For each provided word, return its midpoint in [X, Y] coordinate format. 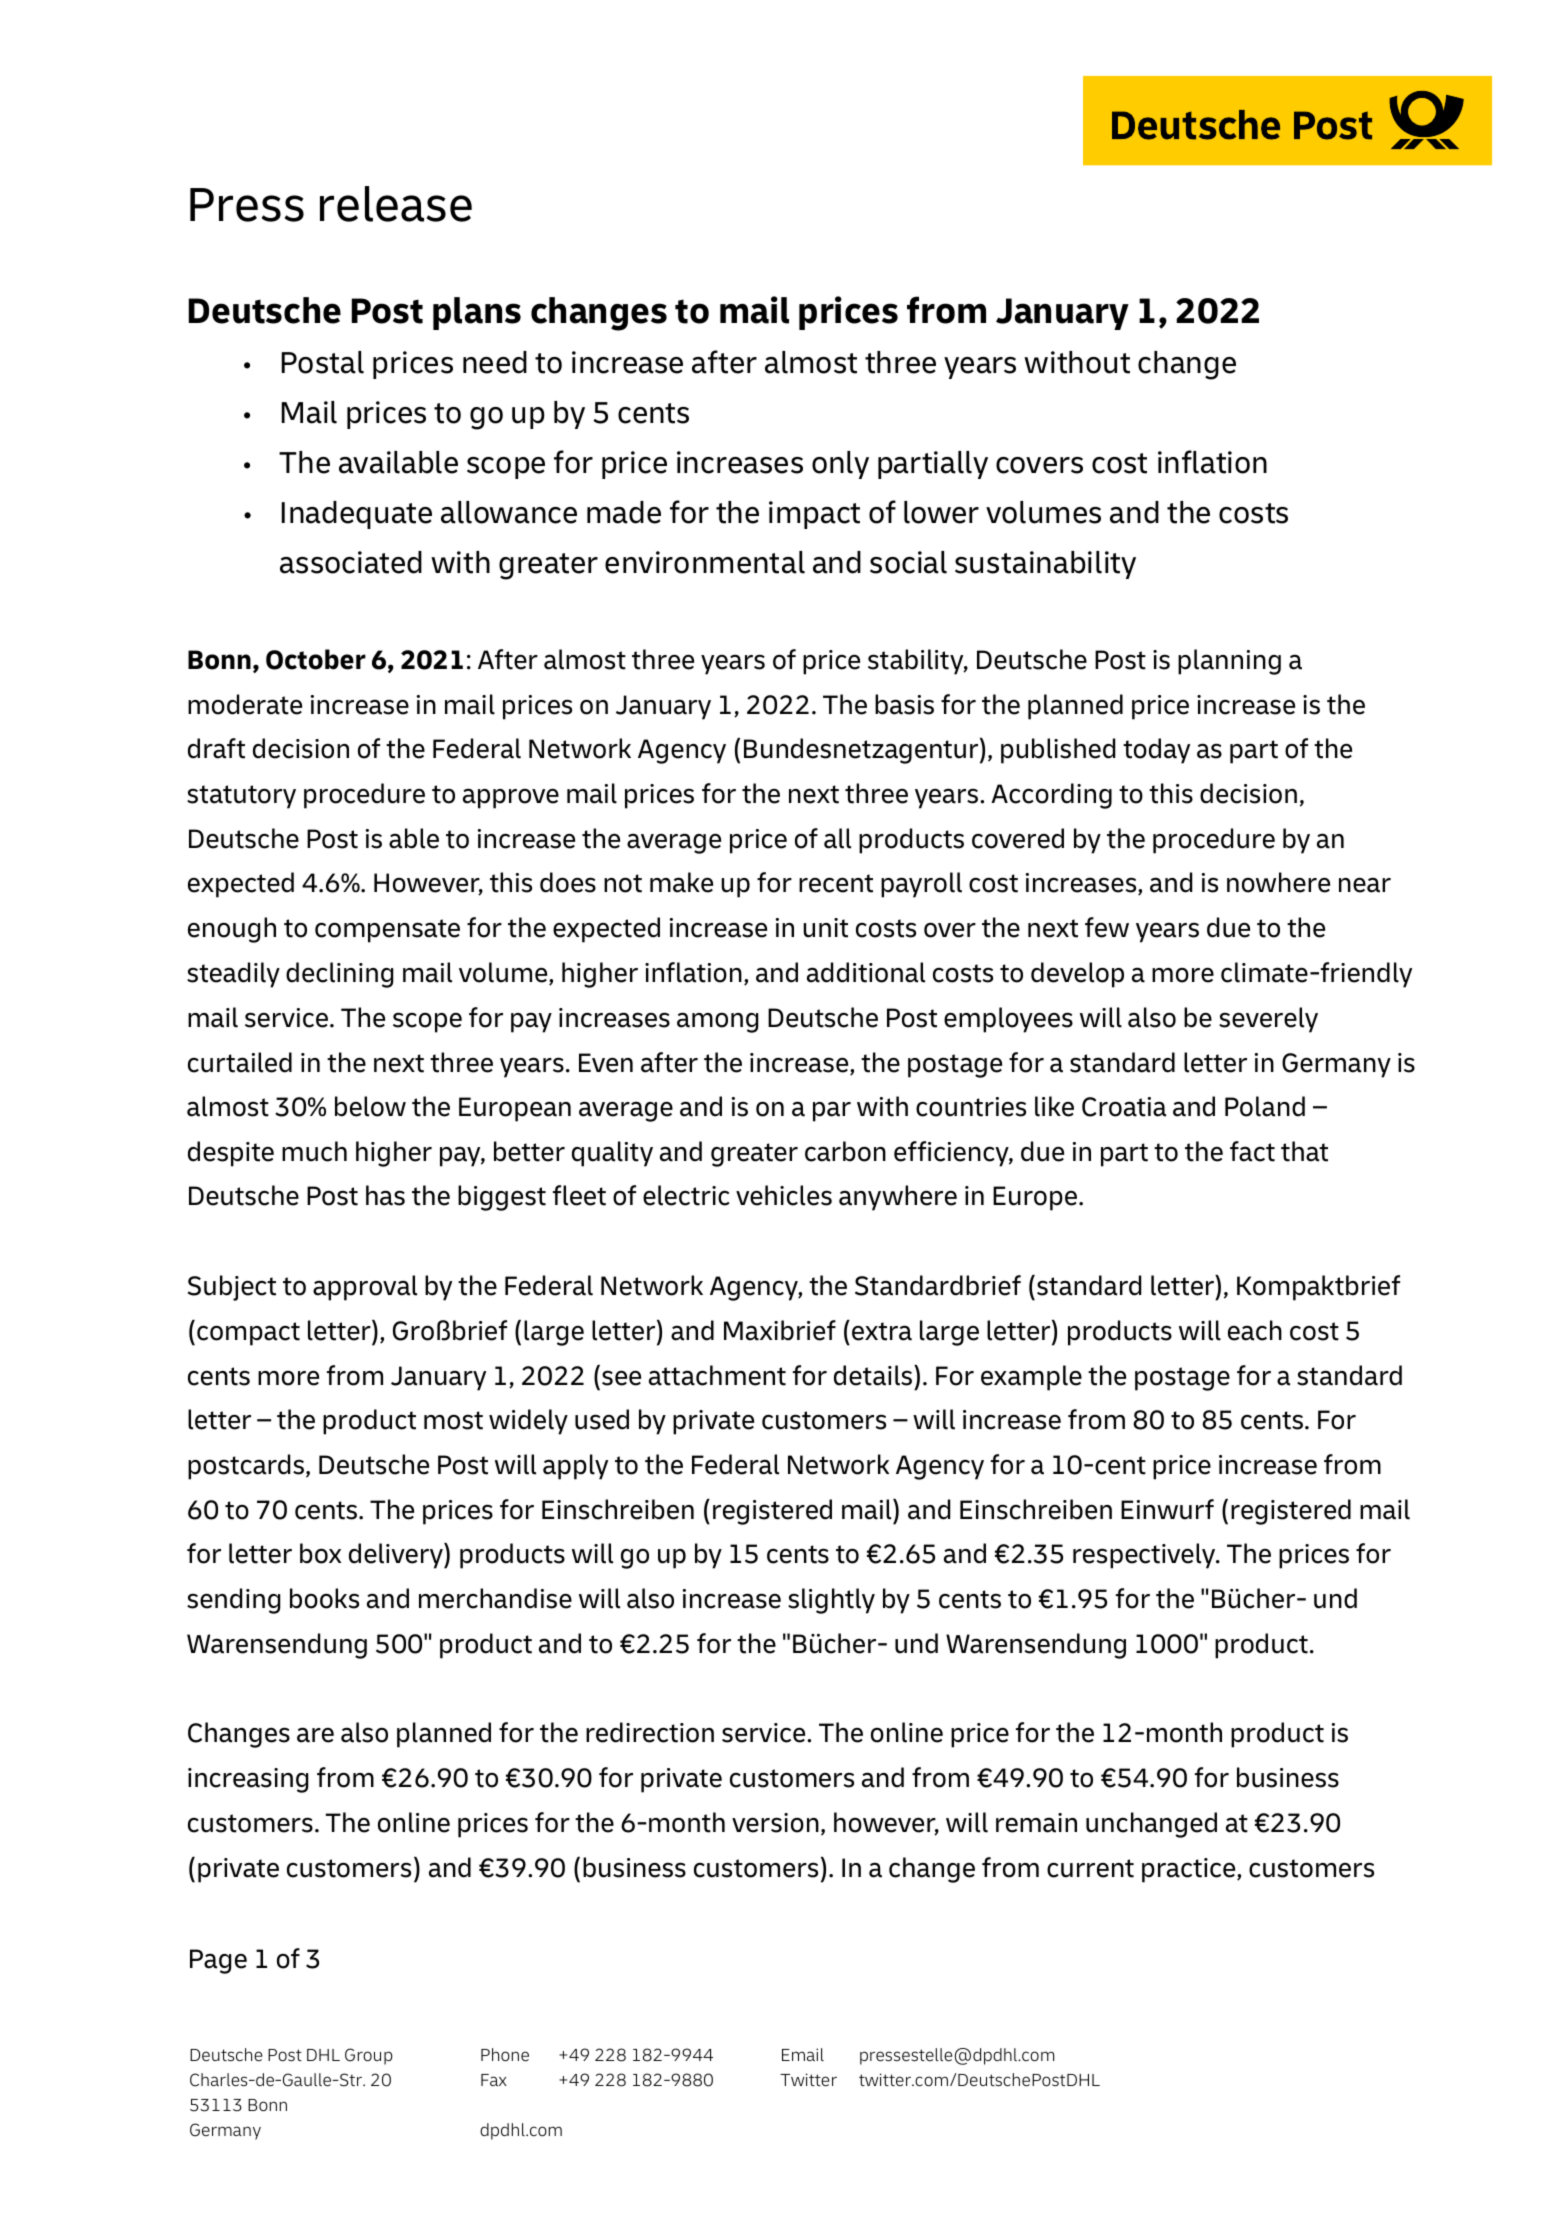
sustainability [1045, 565]
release [396, 204]
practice [1190, 1870]
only [840, 465]
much [314, 1151]
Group [369, 2056]
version [775, 1823]
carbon [845, 1151]
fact [1252, 1151]
